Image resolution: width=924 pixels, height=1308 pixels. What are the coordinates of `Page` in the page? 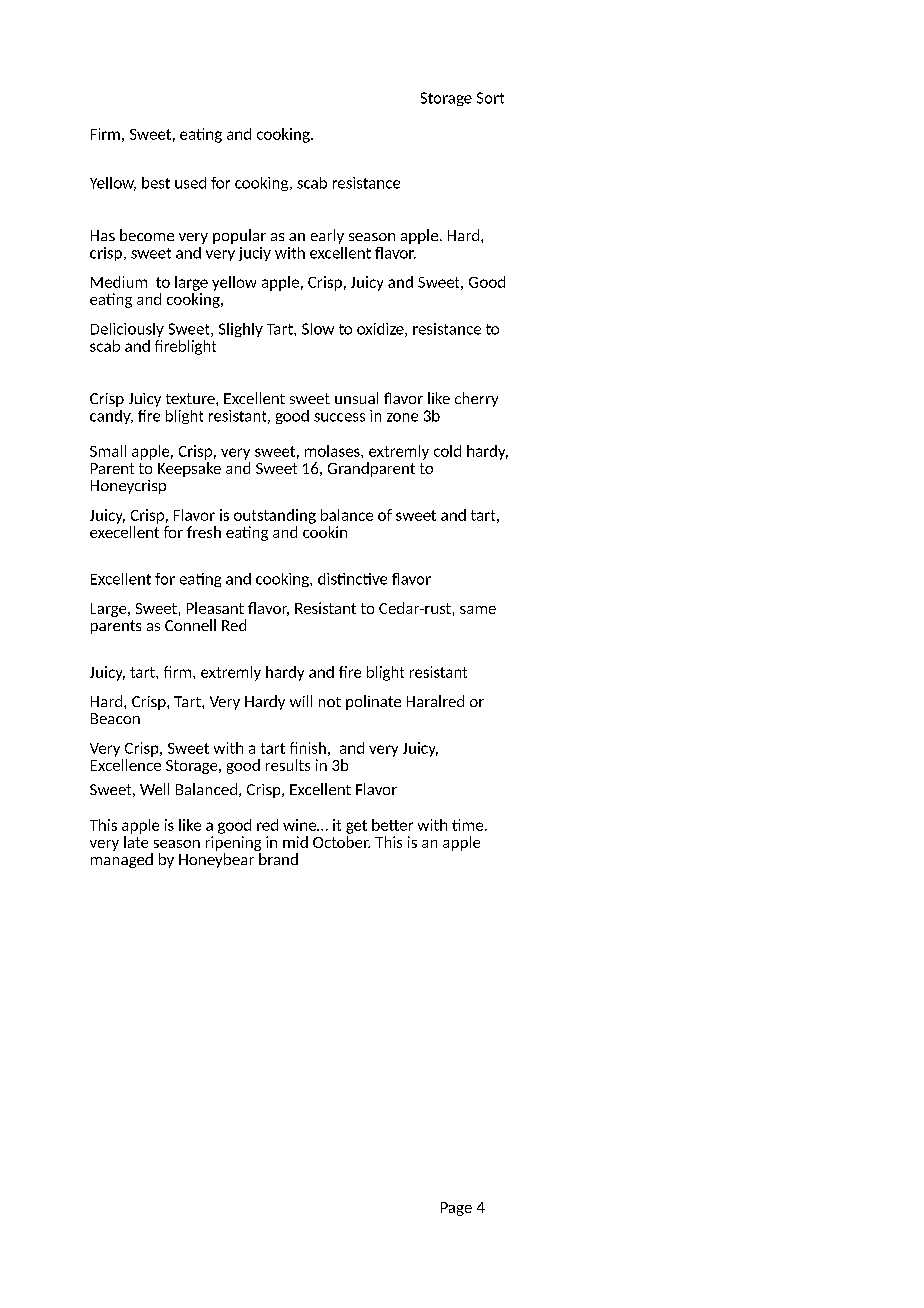 It's located at (456, 1209).
